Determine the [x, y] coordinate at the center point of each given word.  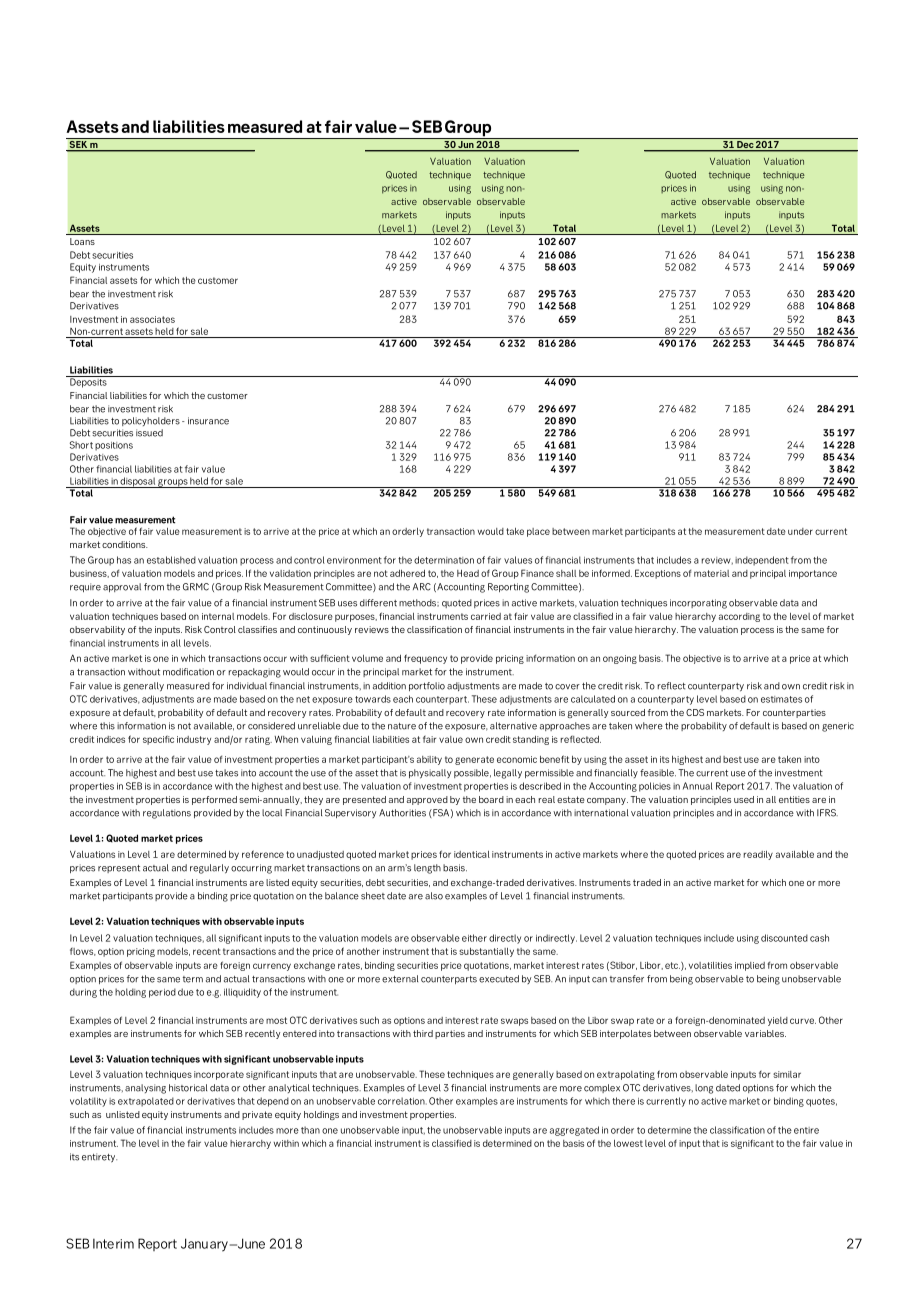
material [711, 573]
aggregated [574, 1131]
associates [152, 319]
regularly [209, 869]
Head [468, 573]
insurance [208, 421]
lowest [628, 1143]
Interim [113, 1244]
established [171, 560]
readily [758, 855]
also [434, 896]
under [800, 531]
